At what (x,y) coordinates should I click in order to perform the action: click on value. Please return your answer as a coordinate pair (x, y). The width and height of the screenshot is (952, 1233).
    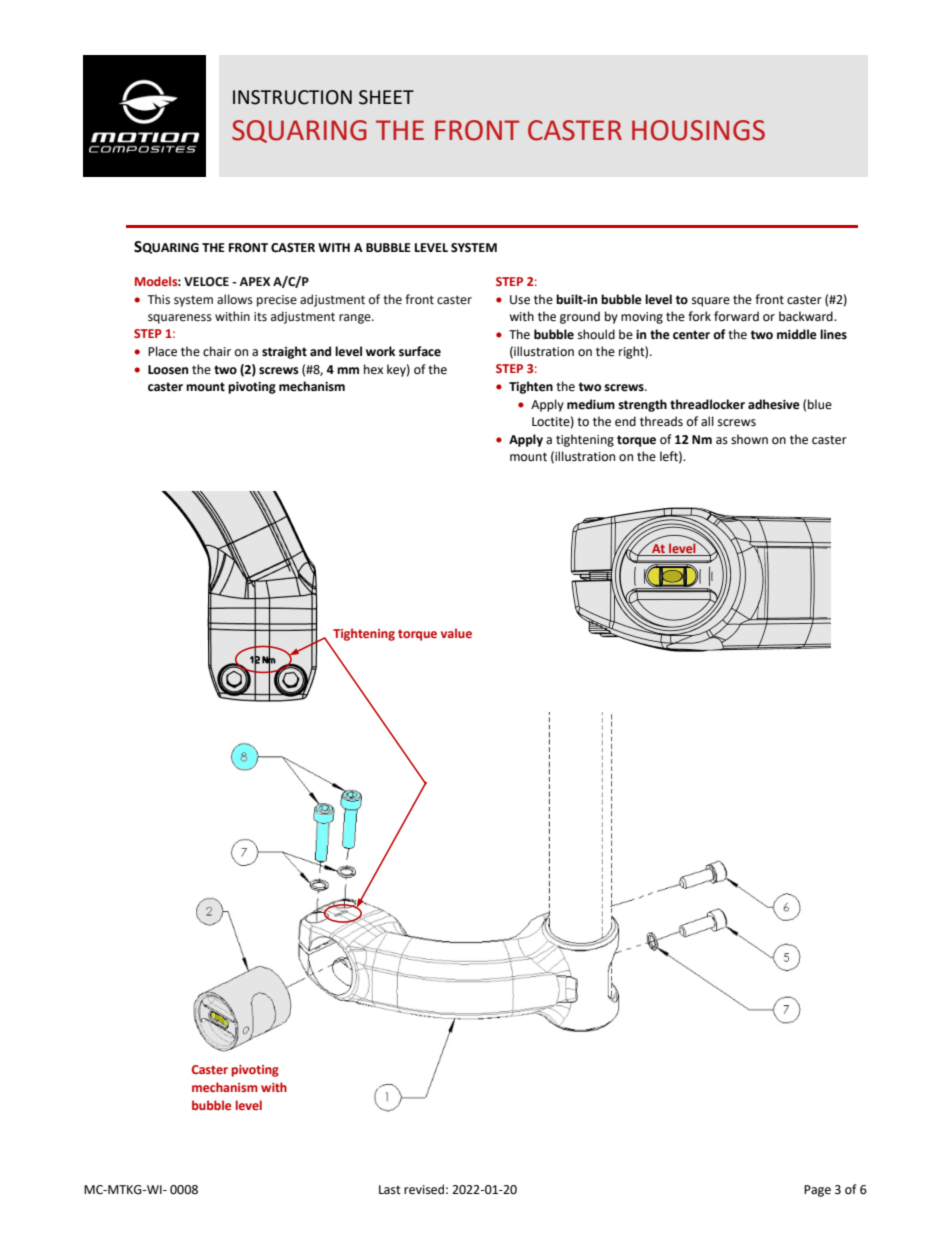
    Looking at the image, I should click on (456, 633).
